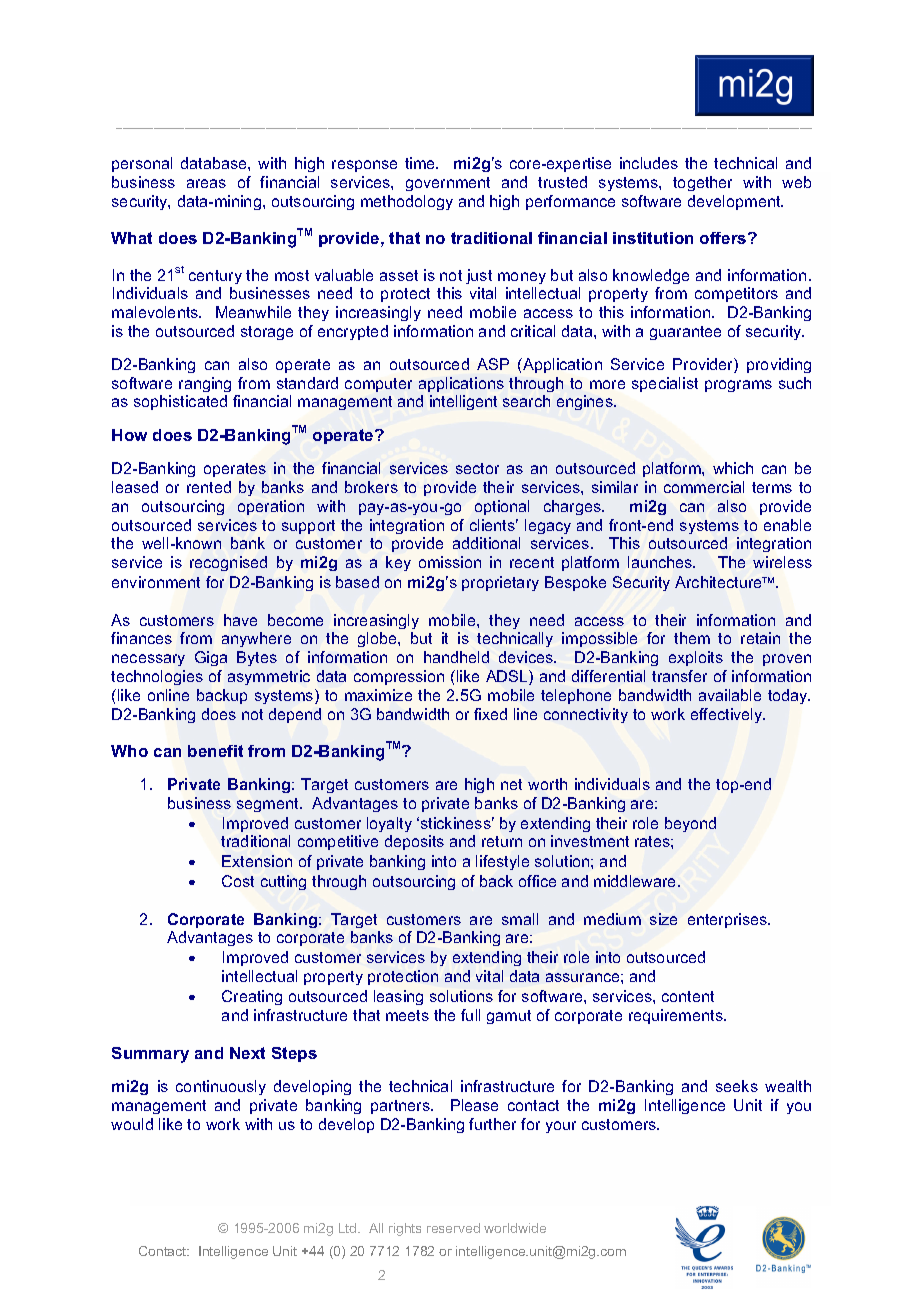  Describe the element at coordinates (206, 183) in the screenshot. I see `areas` at that location.
